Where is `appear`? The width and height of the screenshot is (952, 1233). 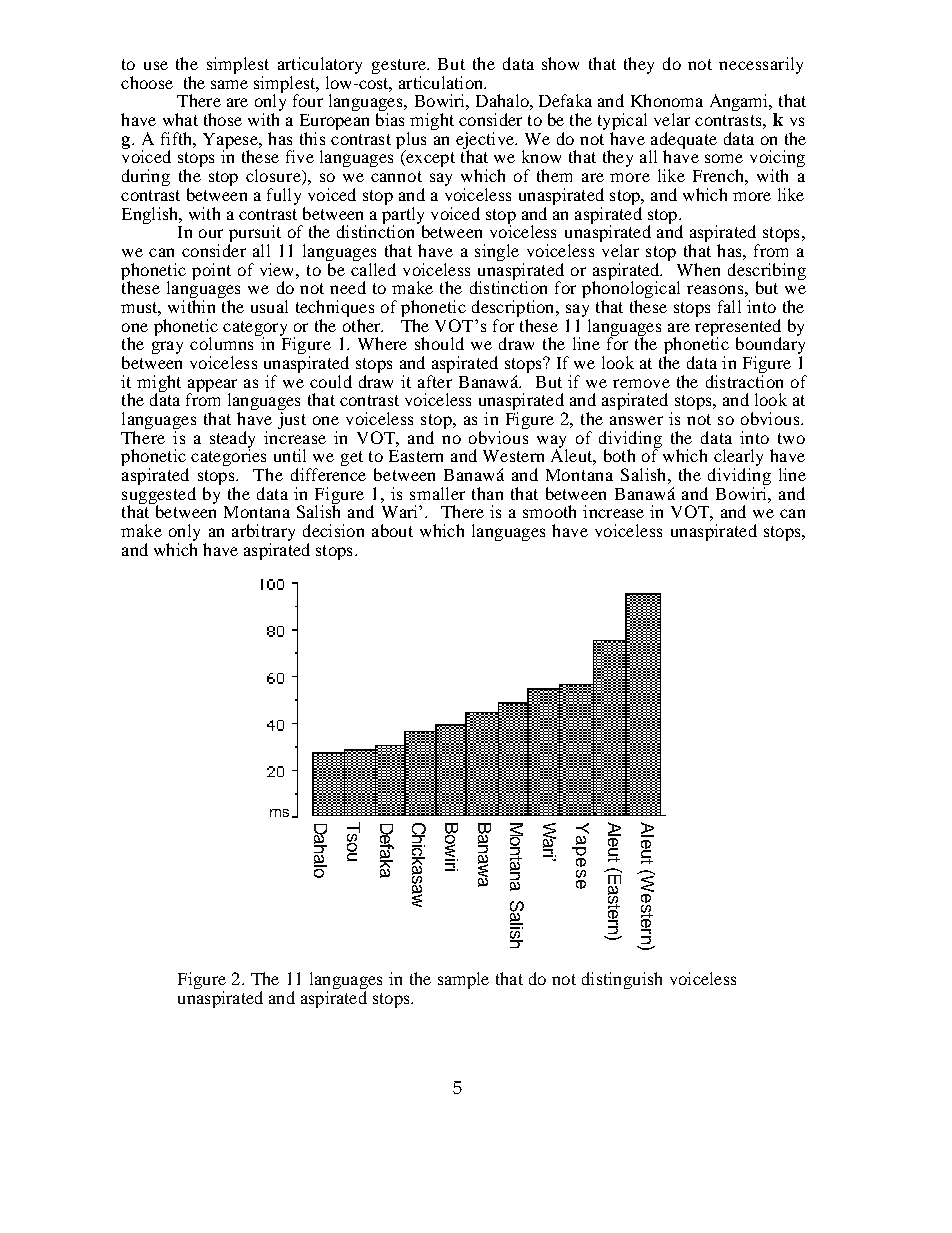 appear is located at coordinates (212, 386).
